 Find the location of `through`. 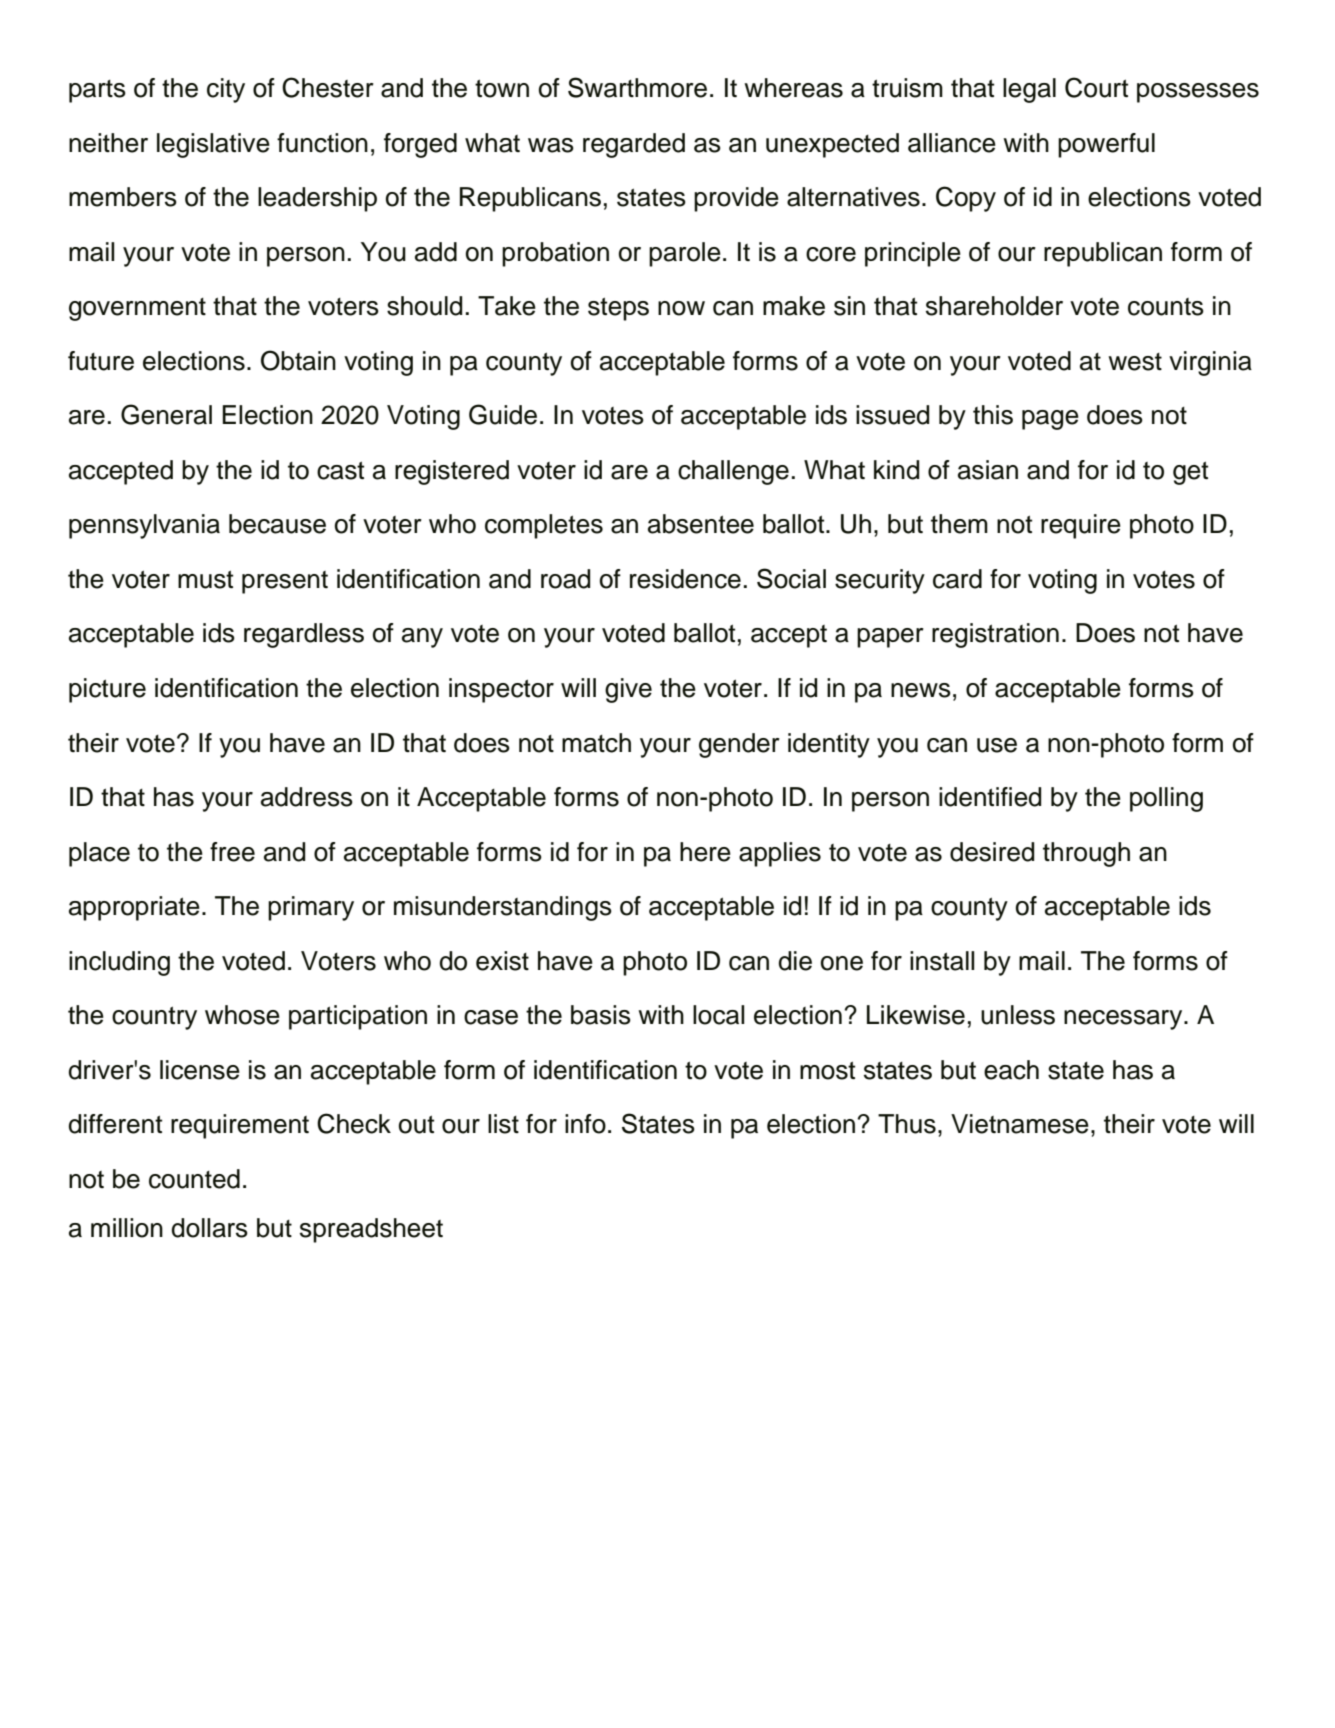

through is located at coordinates (1086, 854).
